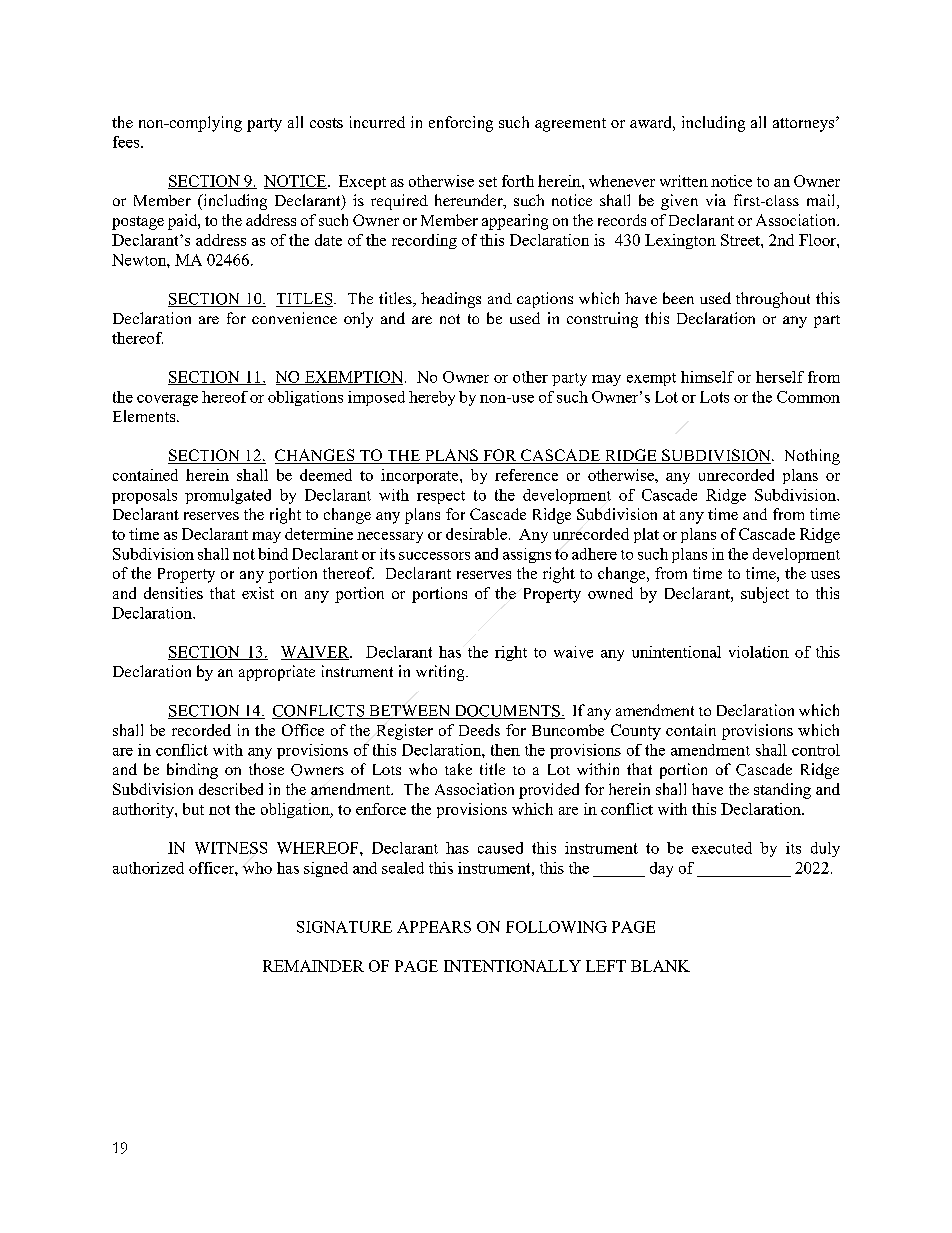 This image has height=1233, width=952. Describe the element at coordinates (451, 300) in the image. I see `headings` at that location.
